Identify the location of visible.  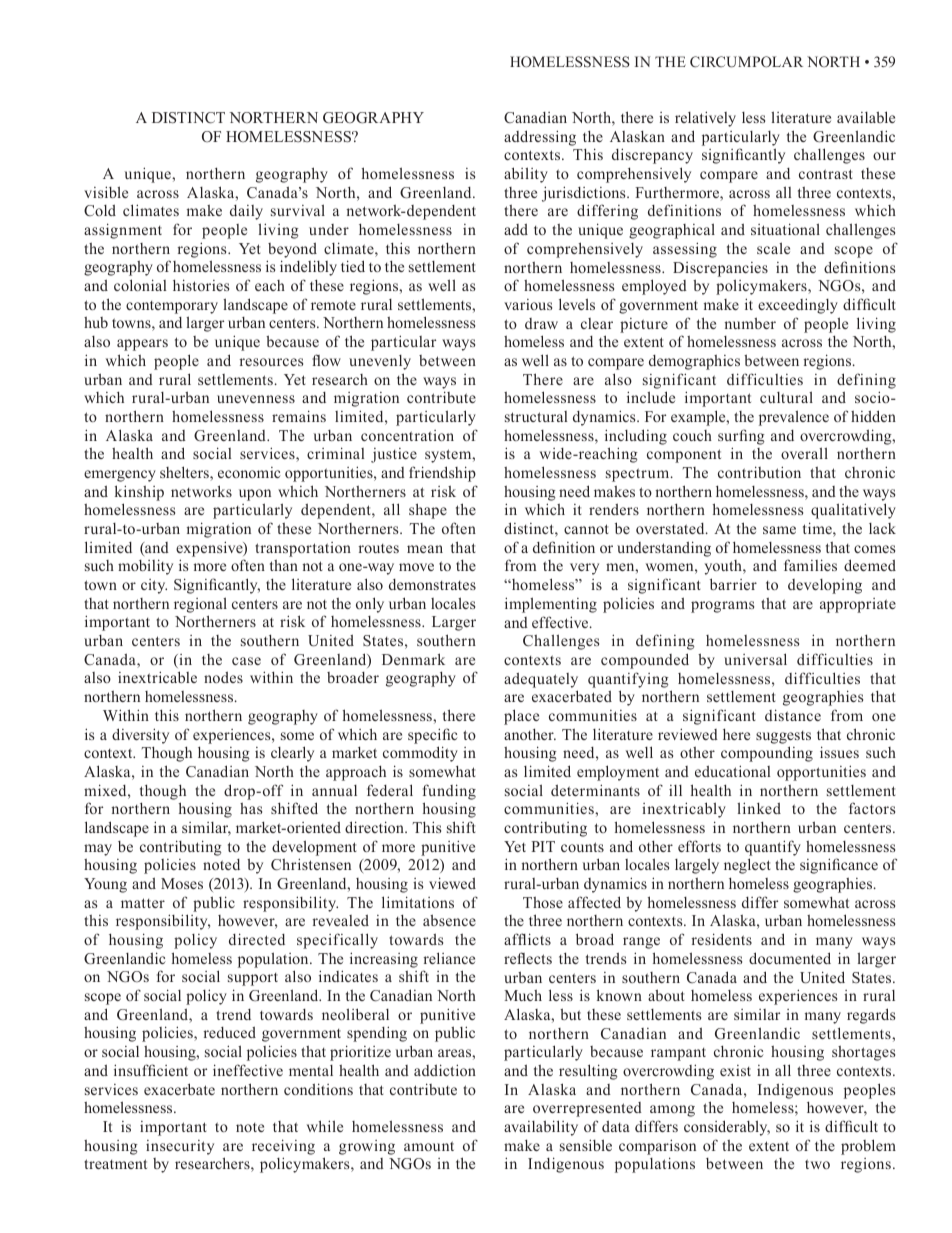
(106, 192).
